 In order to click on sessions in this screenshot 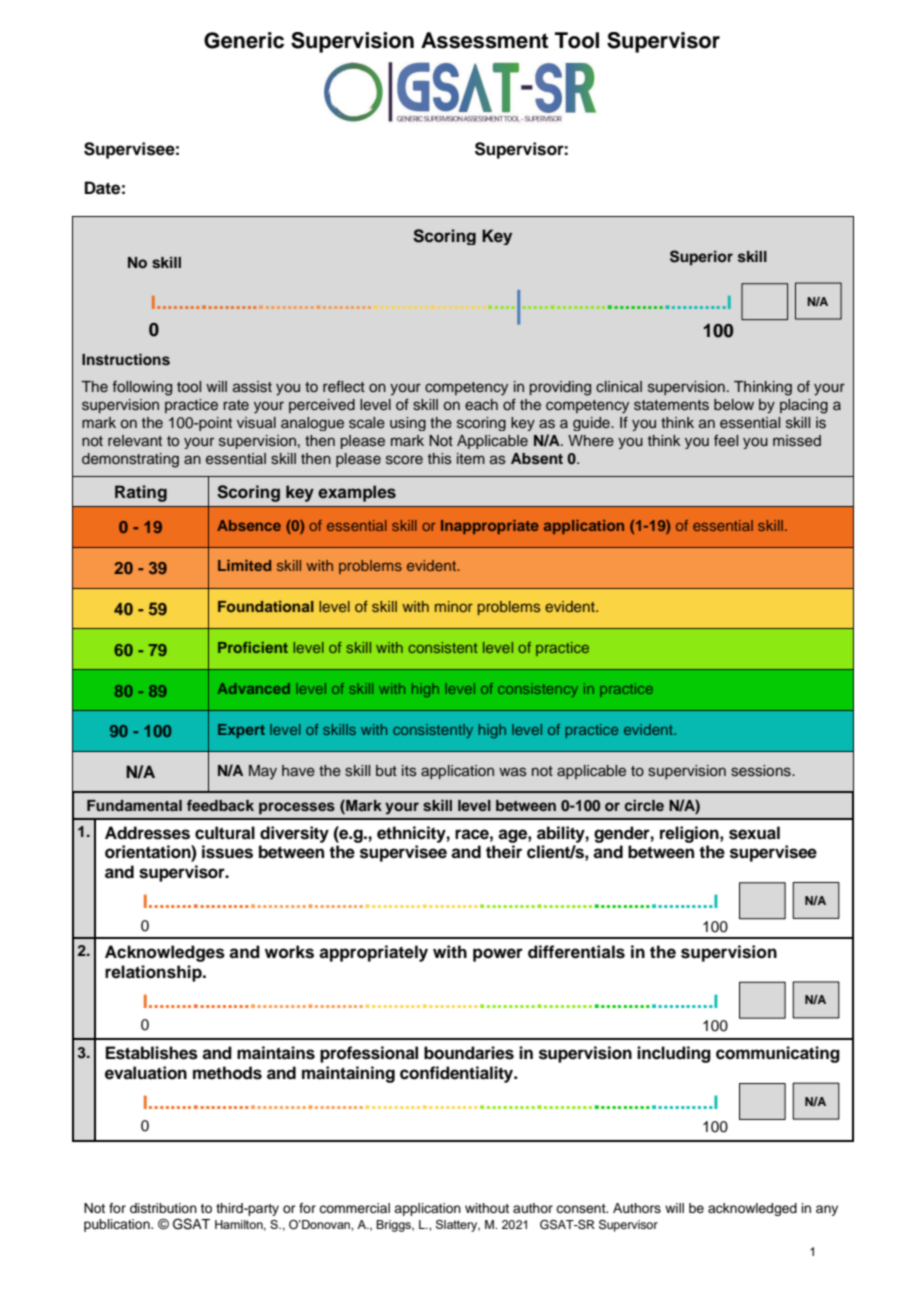, I will do `click(762, 771)`.
